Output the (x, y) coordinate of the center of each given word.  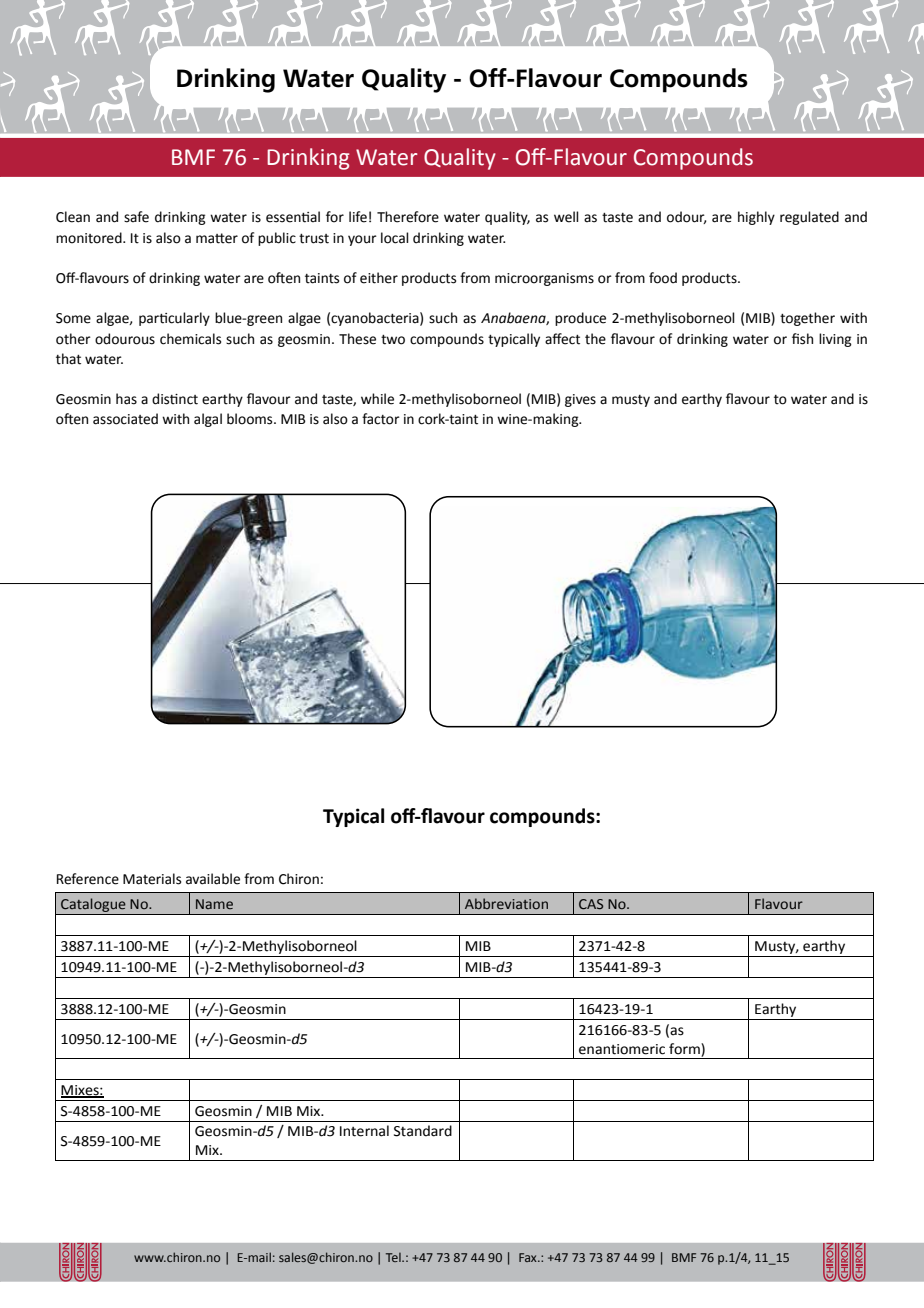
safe (136, 217)
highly (756, 218)
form (685, 1049)
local (395, 238)
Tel (394, 1257)
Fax (529, 1257)
